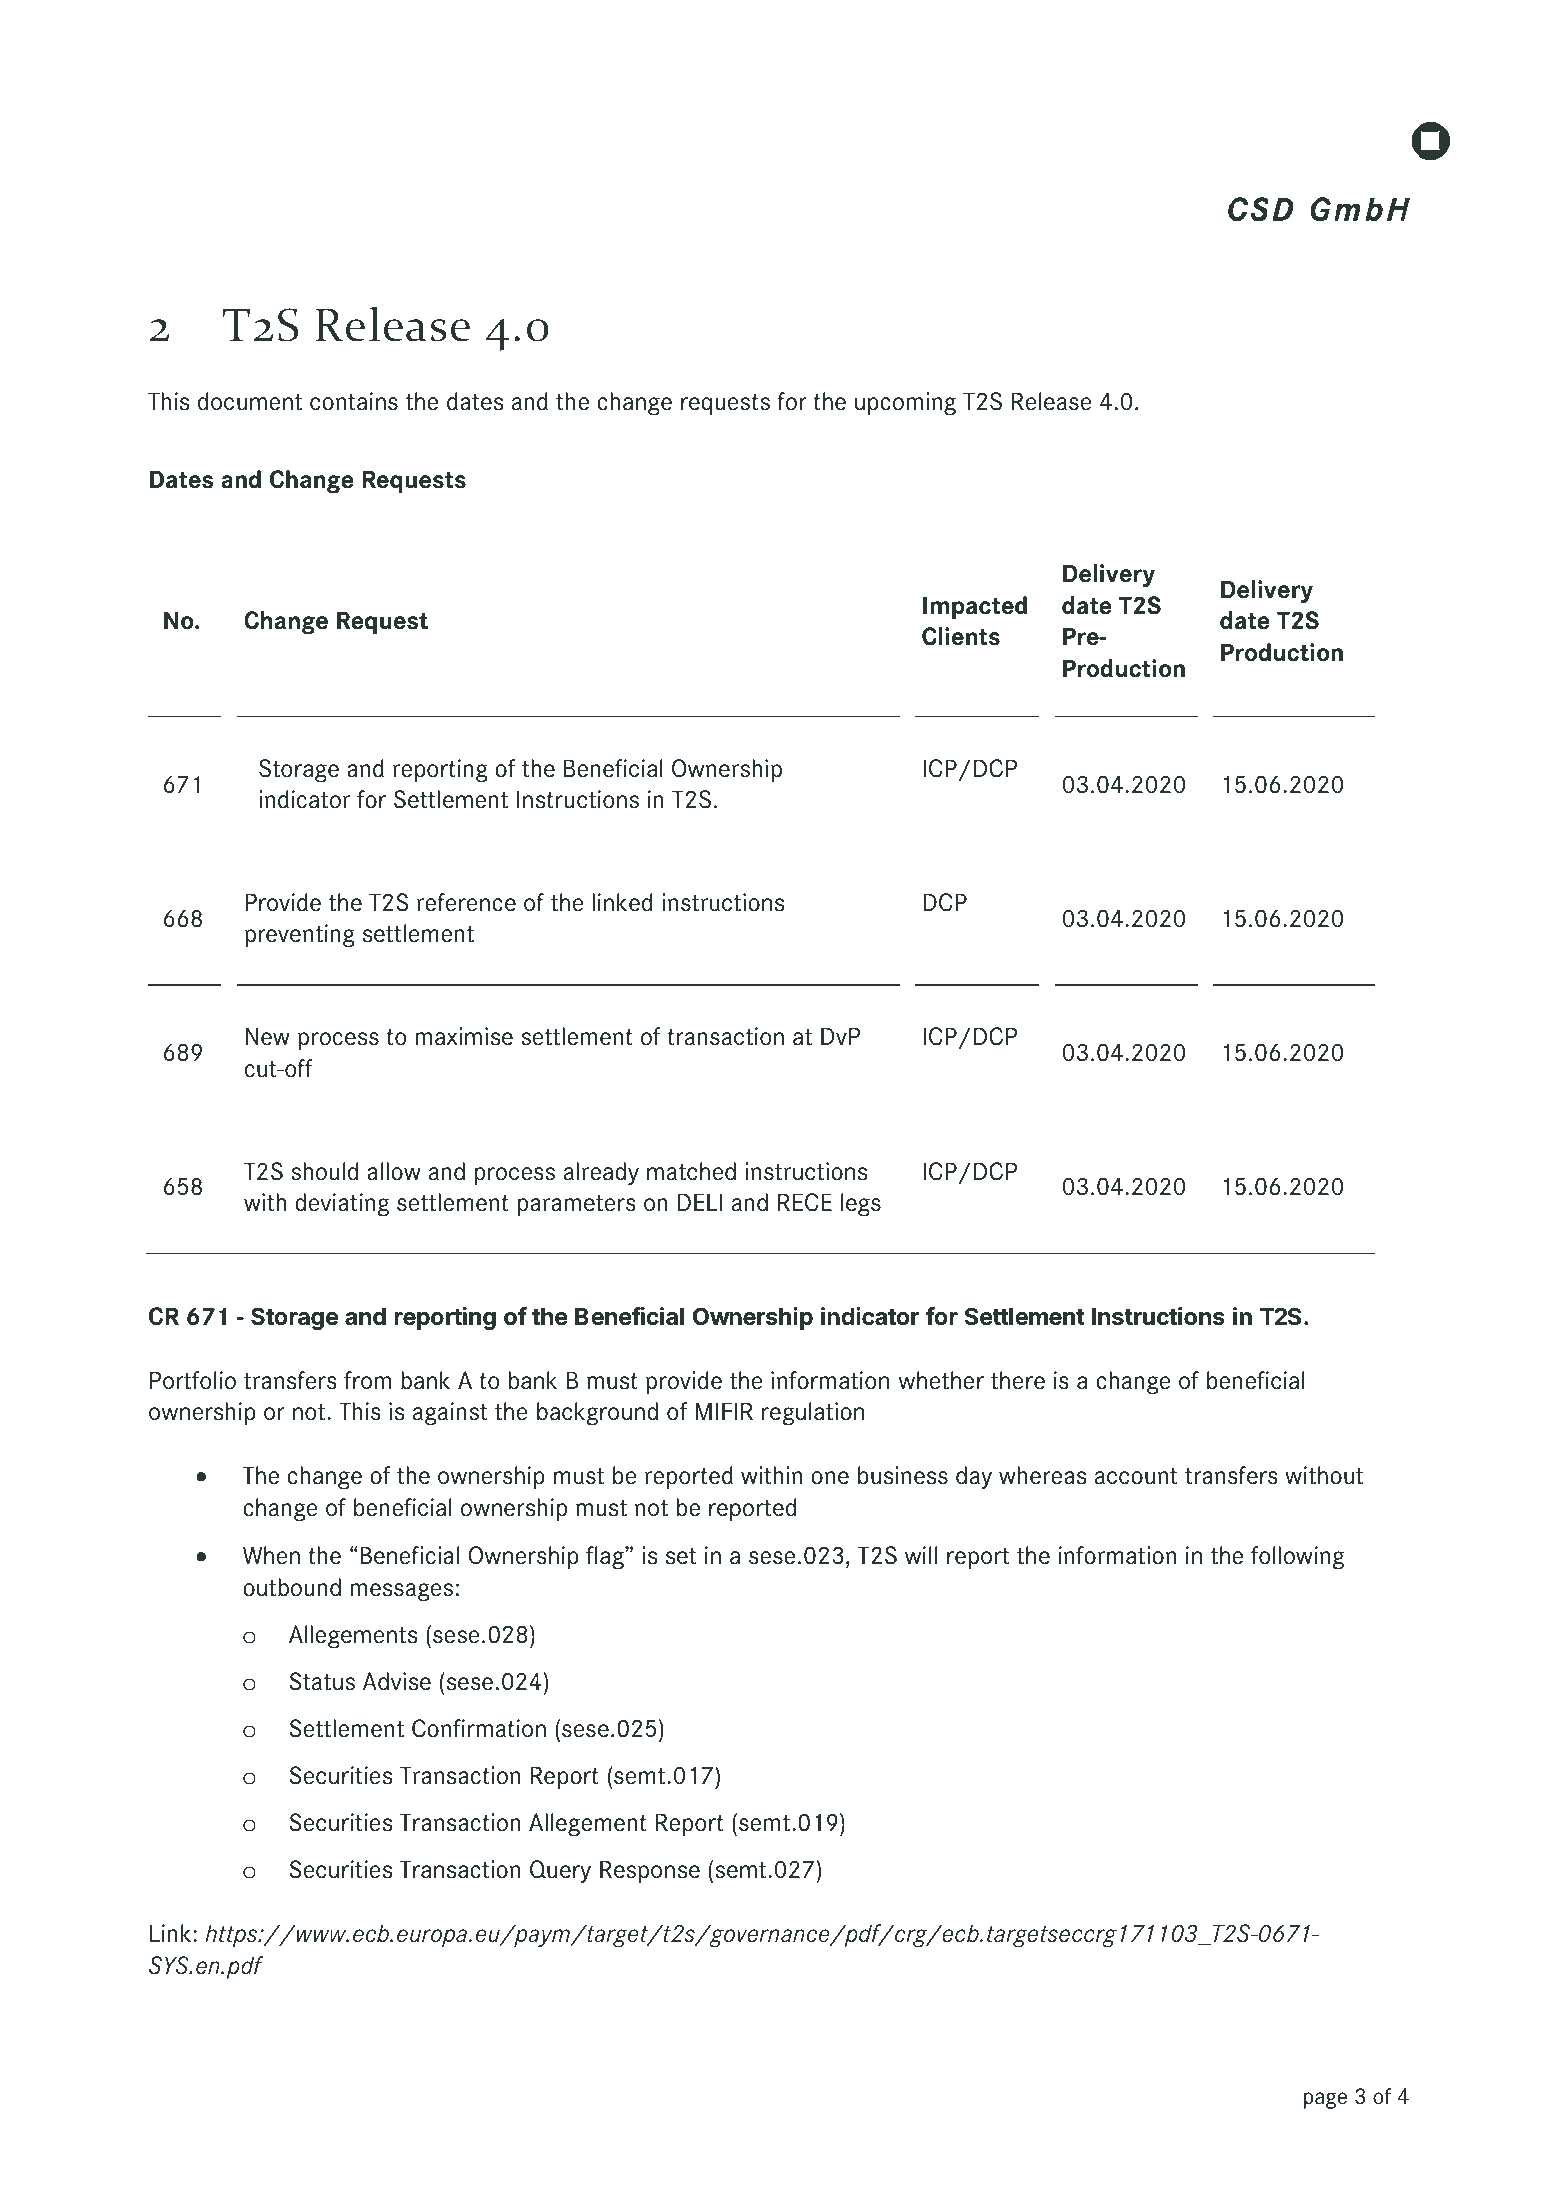  I want to click on there, so click(1018, 1380).
